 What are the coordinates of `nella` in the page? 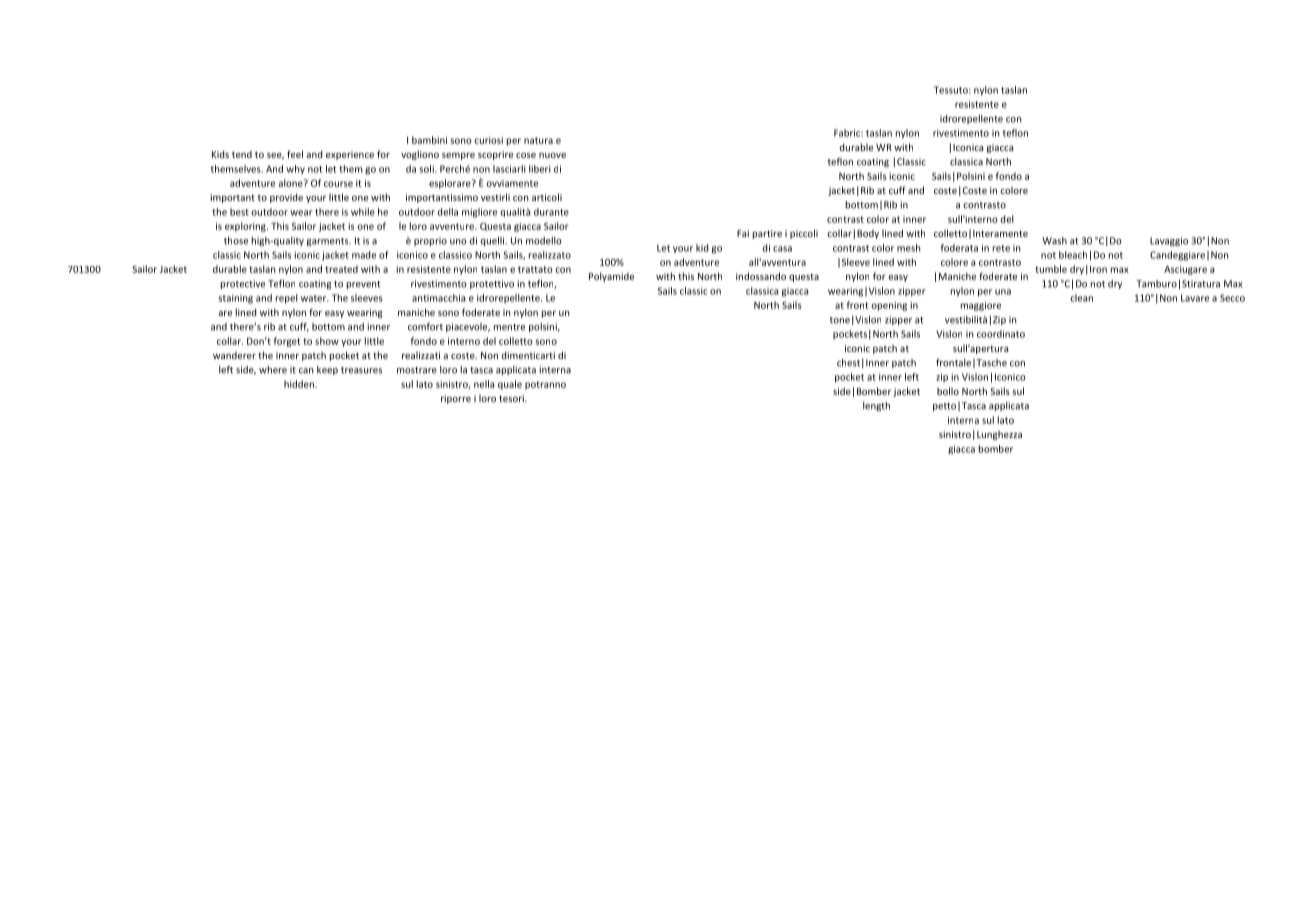 It's located at (484, 384).
